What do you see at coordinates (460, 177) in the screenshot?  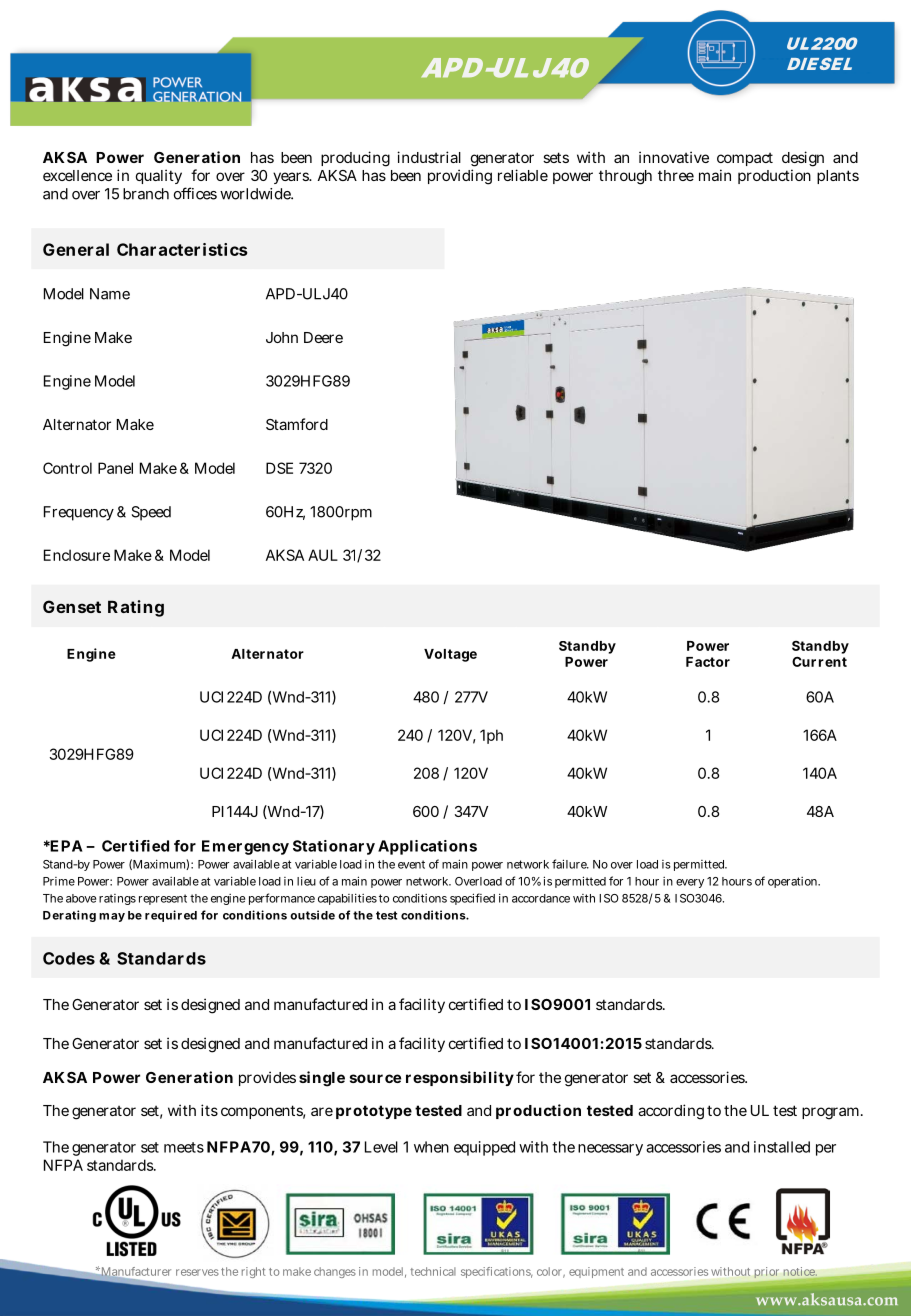 I see `providing` at bounding box center [460, 177].
